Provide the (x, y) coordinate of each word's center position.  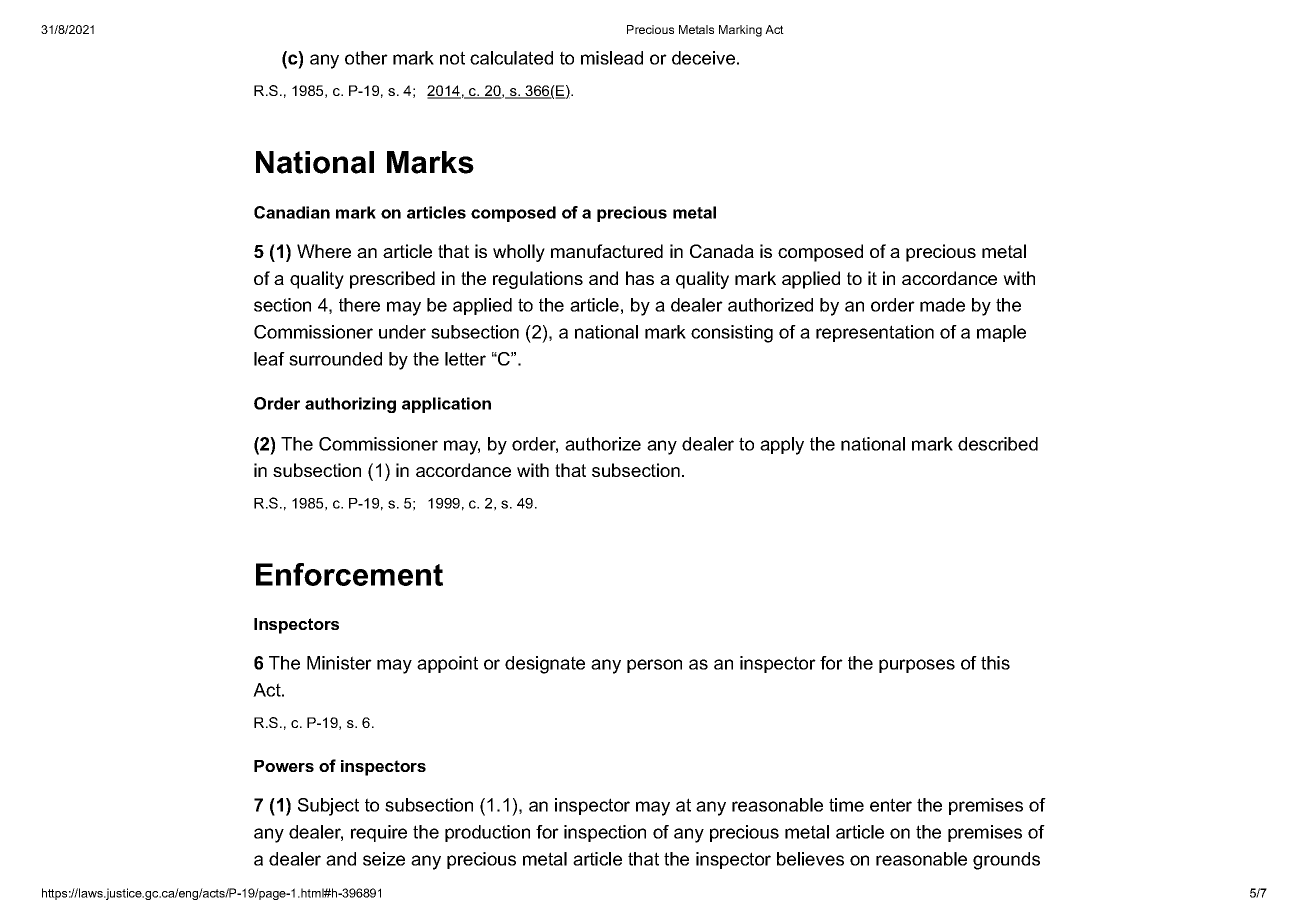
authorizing (350, 405)
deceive (703, 58)
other (366, 58)
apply (782, 446)
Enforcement (349, 574)
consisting (732, 334)
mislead (612, 58)
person (654, 666)
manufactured (607, 251)
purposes (917, 666)
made (942, 305)
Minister (339, 663)
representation (875, 333)
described (998, 444)
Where (324, 251)
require (379, 833)
